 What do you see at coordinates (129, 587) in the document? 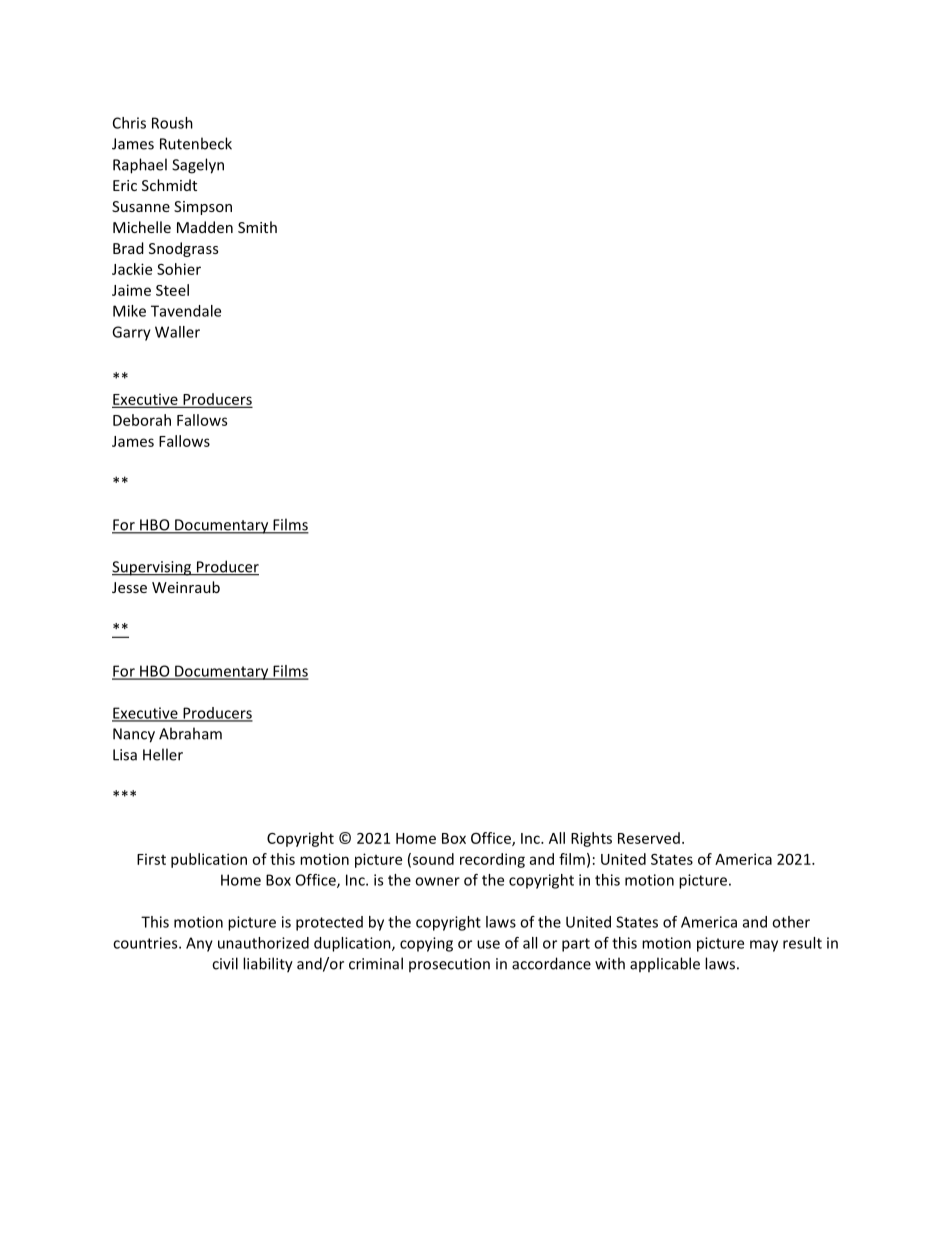
I see `Jesse` at bounding box center [129, 587].
